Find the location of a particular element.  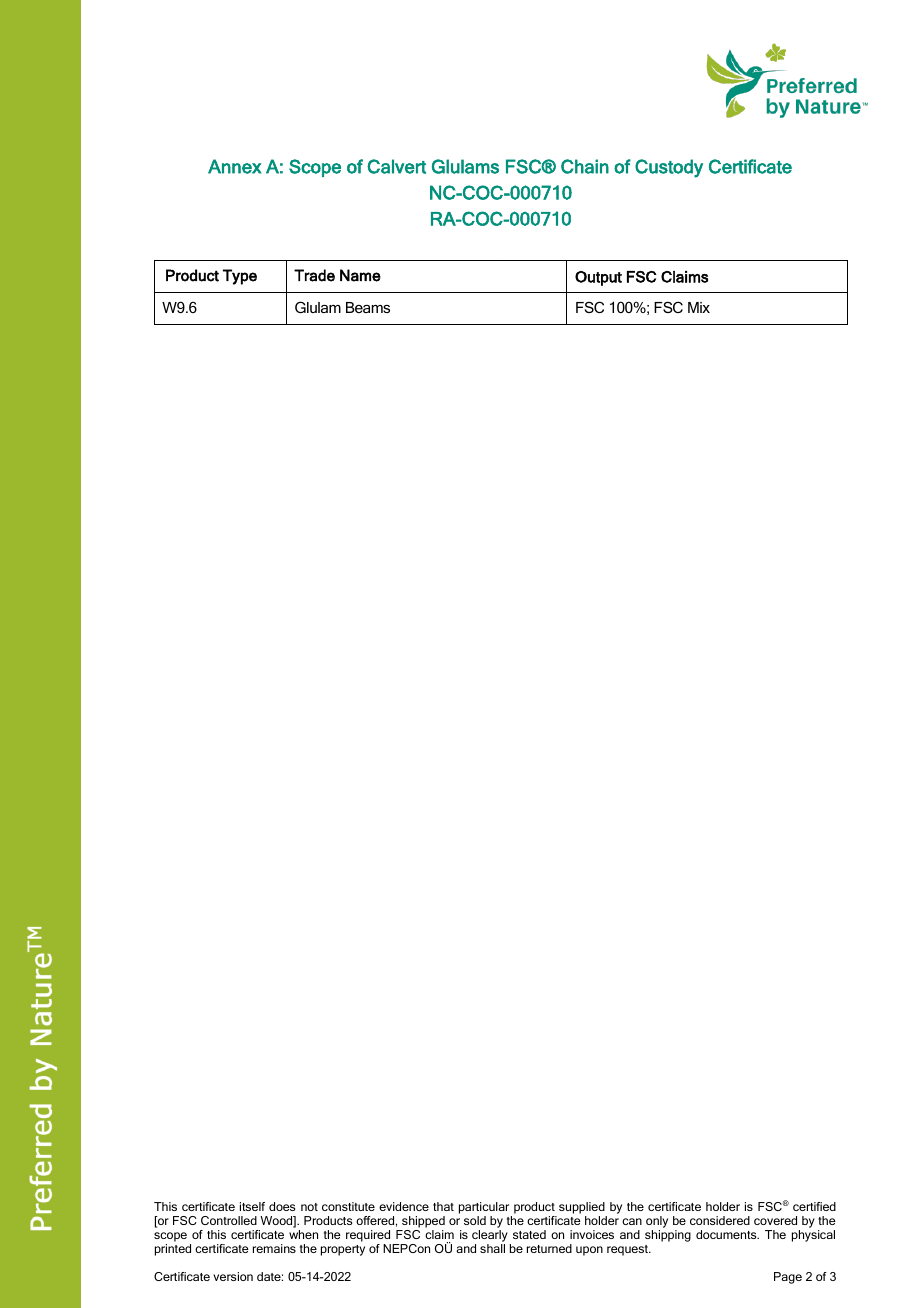

documents is located at coordinates (727, 1234).
